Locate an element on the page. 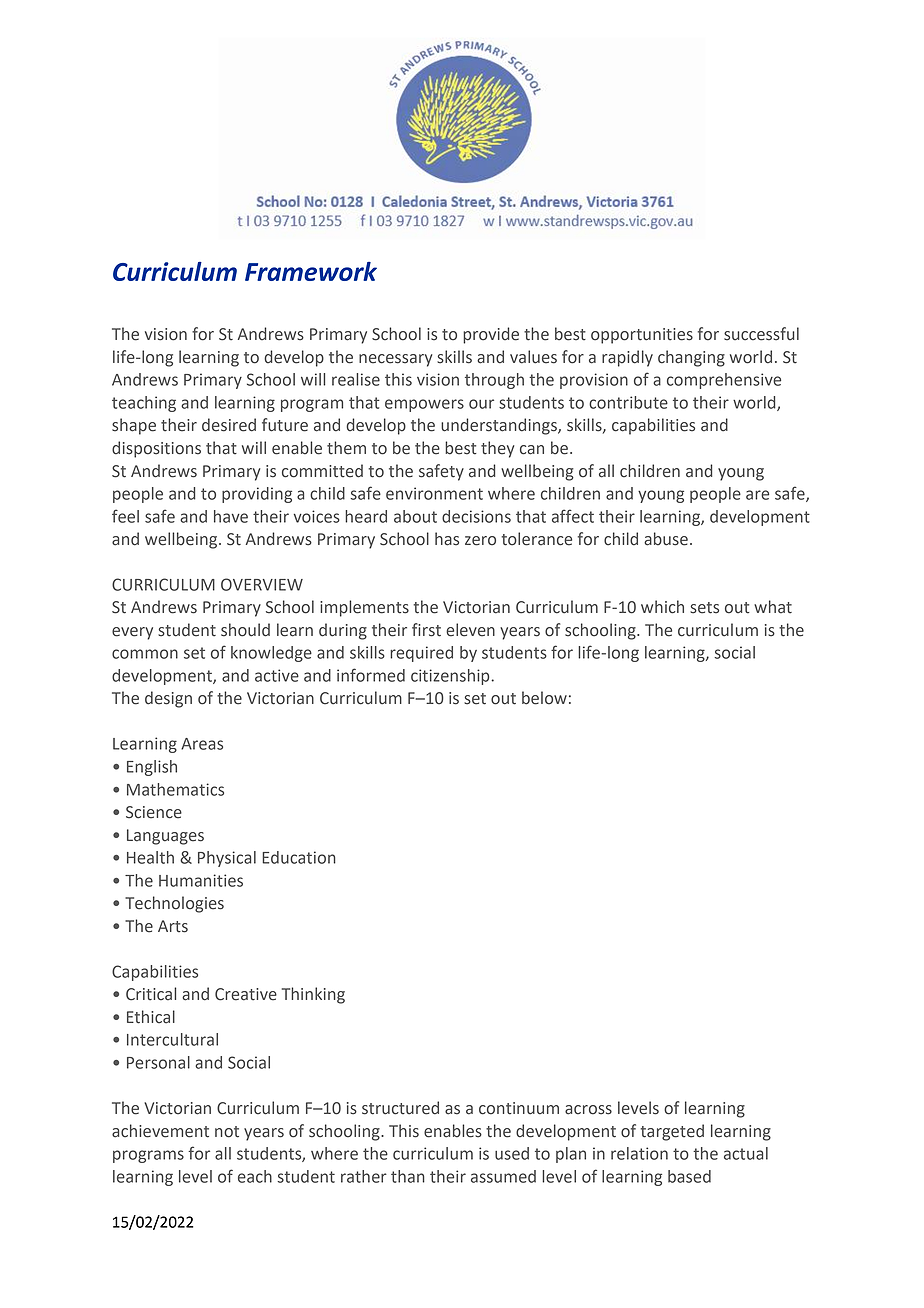  Education is located at coordinates (299, 857).
